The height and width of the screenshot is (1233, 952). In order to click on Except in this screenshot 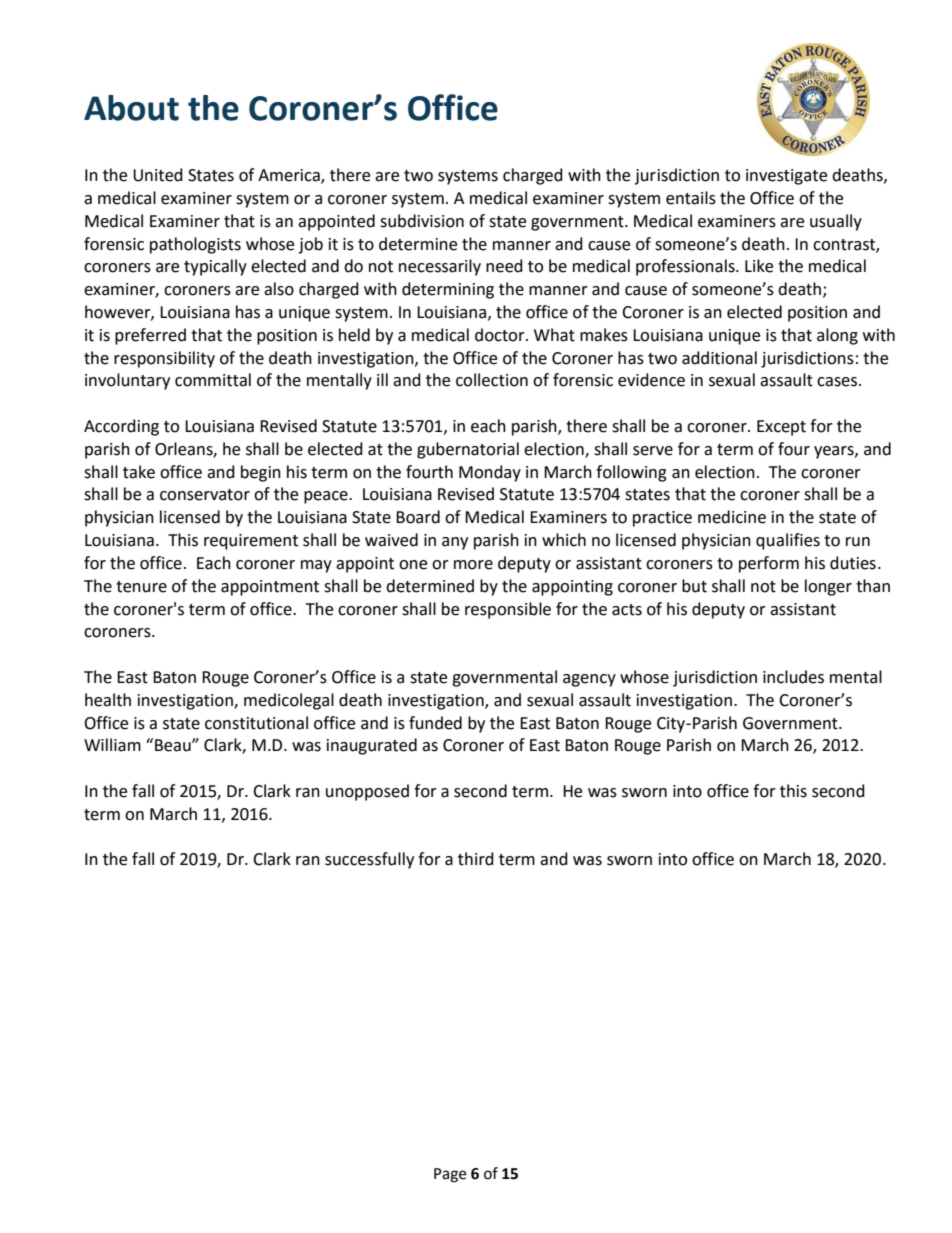, I will do `click(781, 428)`.
